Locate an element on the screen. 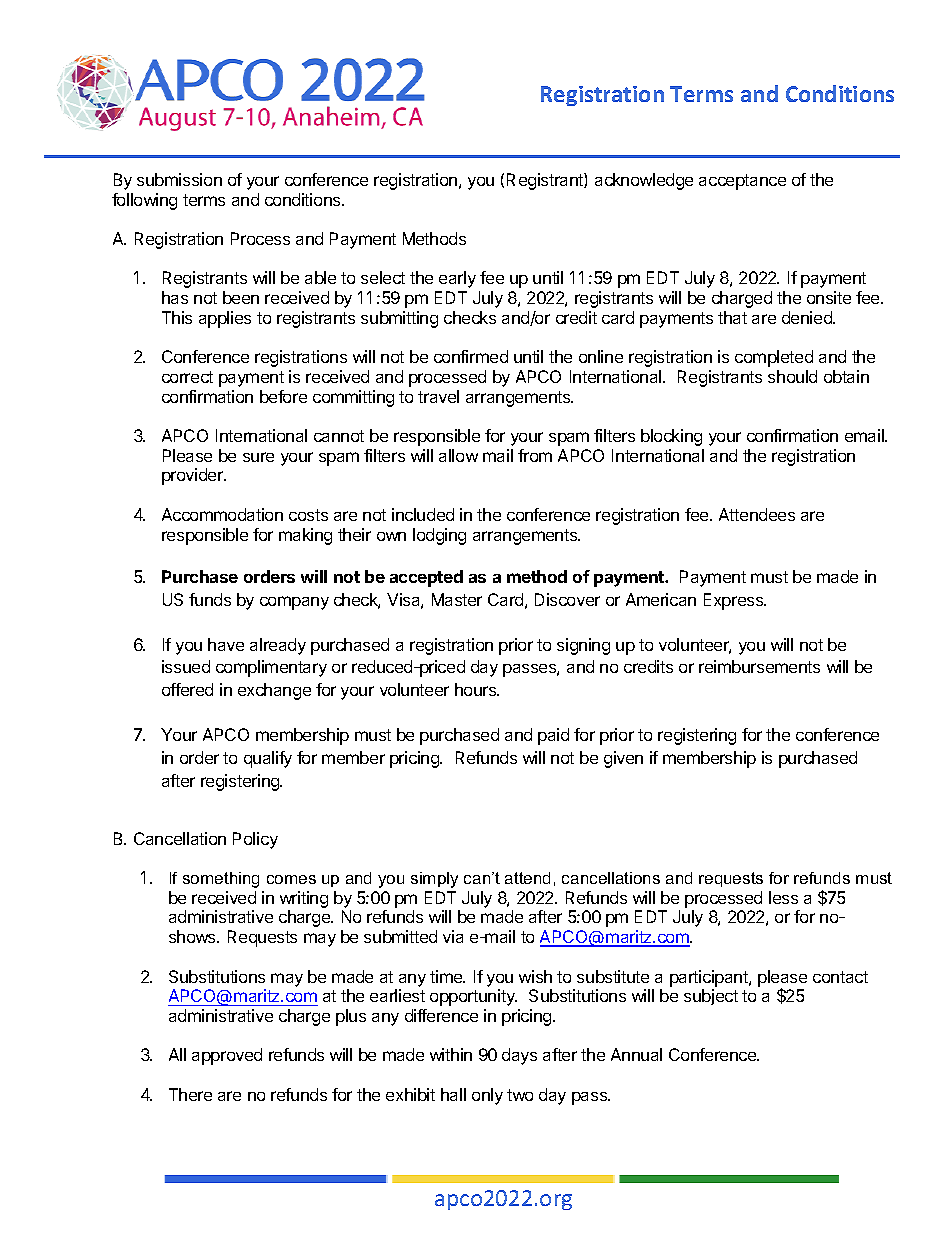 The image size is (952, 1233). days is located at coordinates (519, 1056).
